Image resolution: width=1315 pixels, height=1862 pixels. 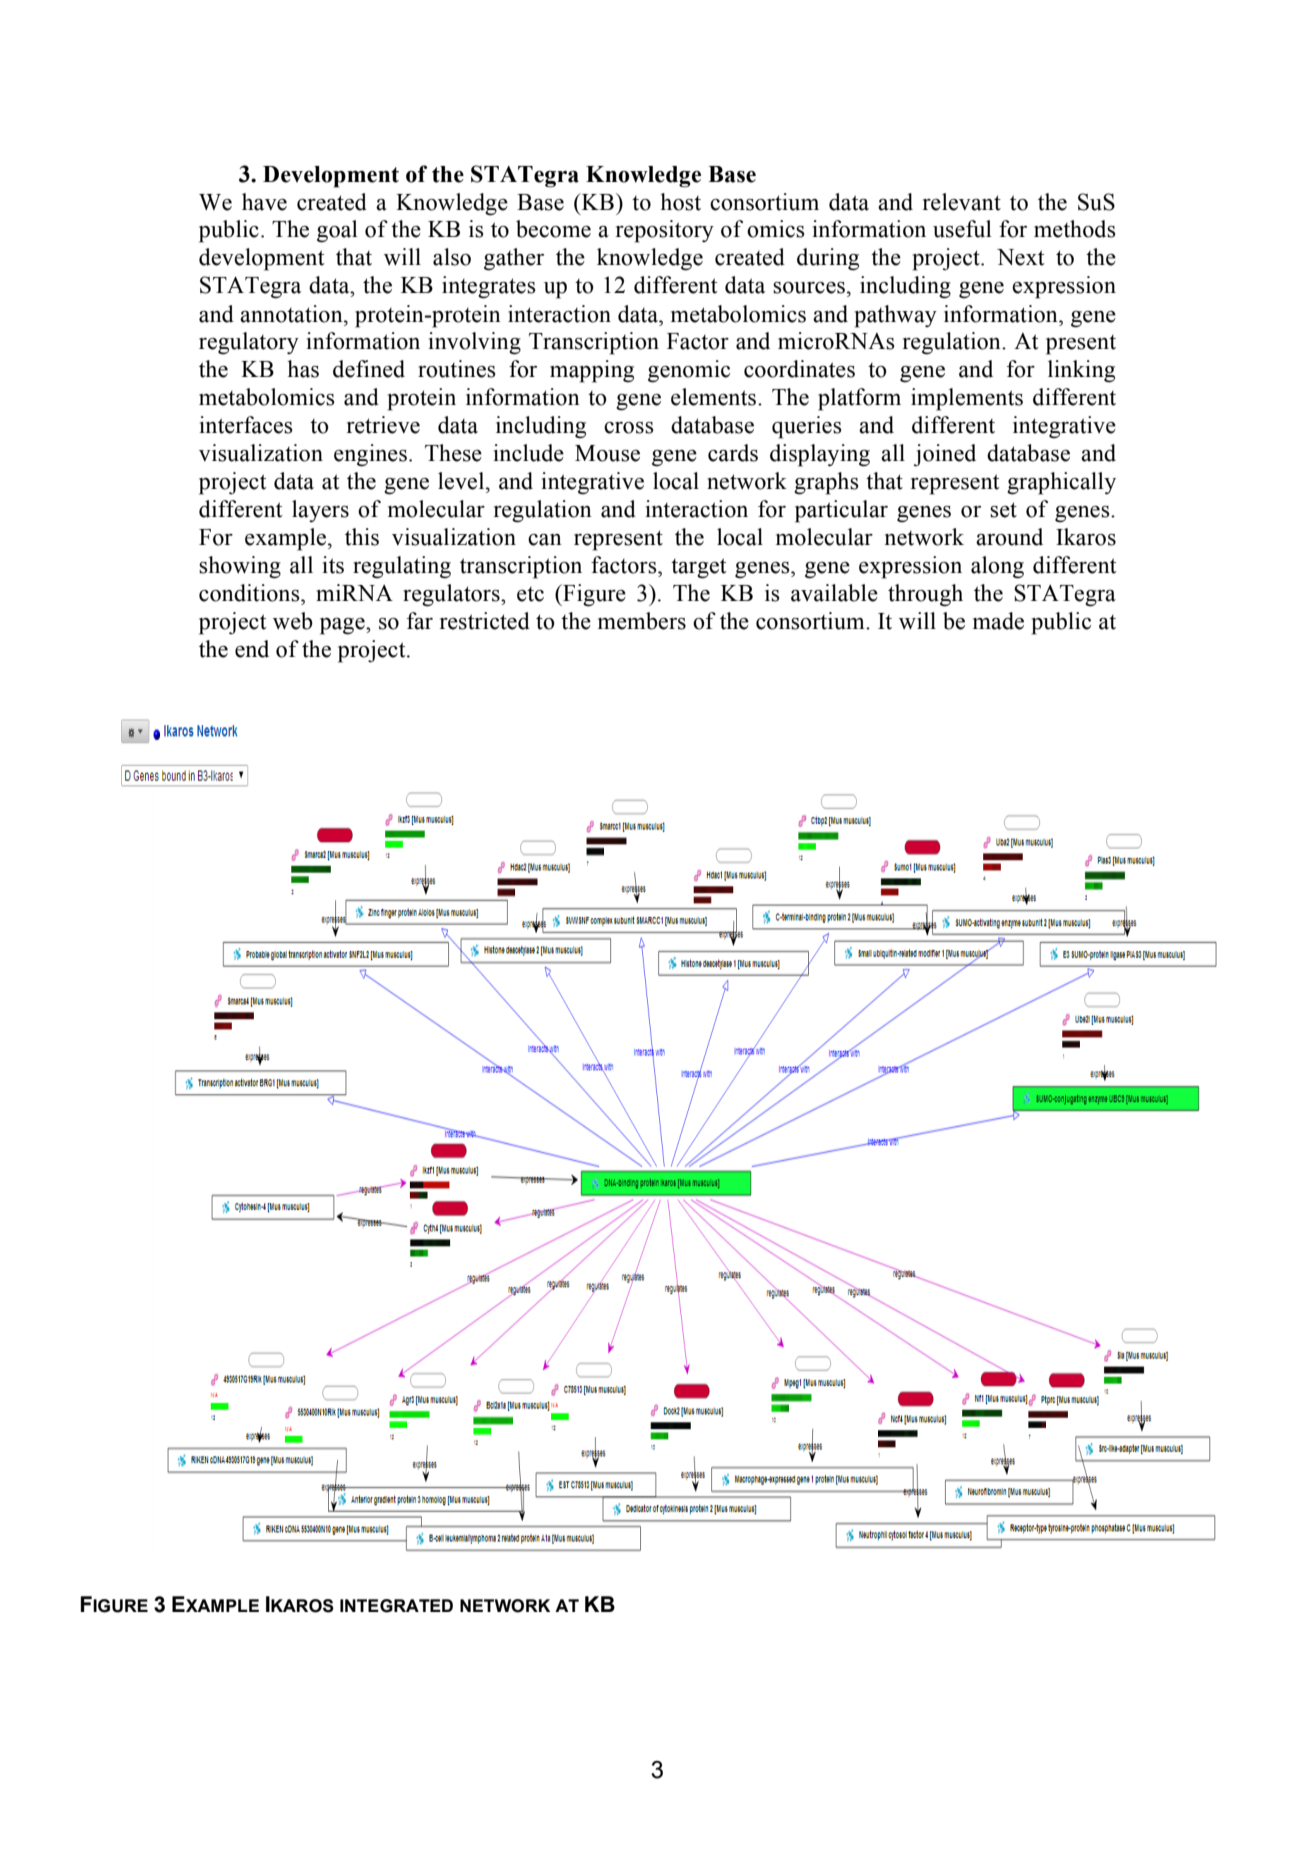 What do you see at coordinates (962, 229) in the screenshot?
I see `useful` at bounding box center [962, 229].
